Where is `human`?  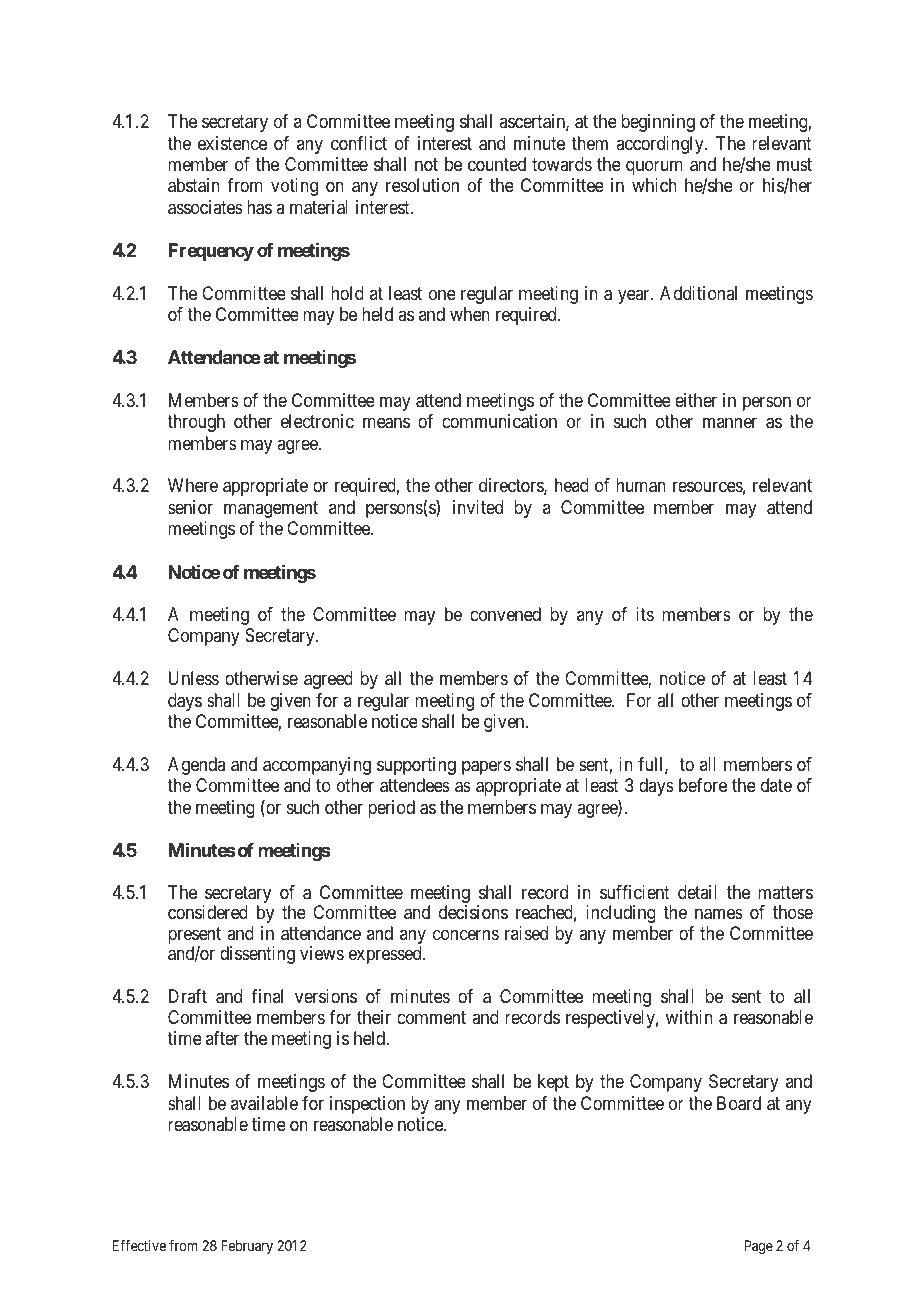 human is located at coordinates (641, 485).
